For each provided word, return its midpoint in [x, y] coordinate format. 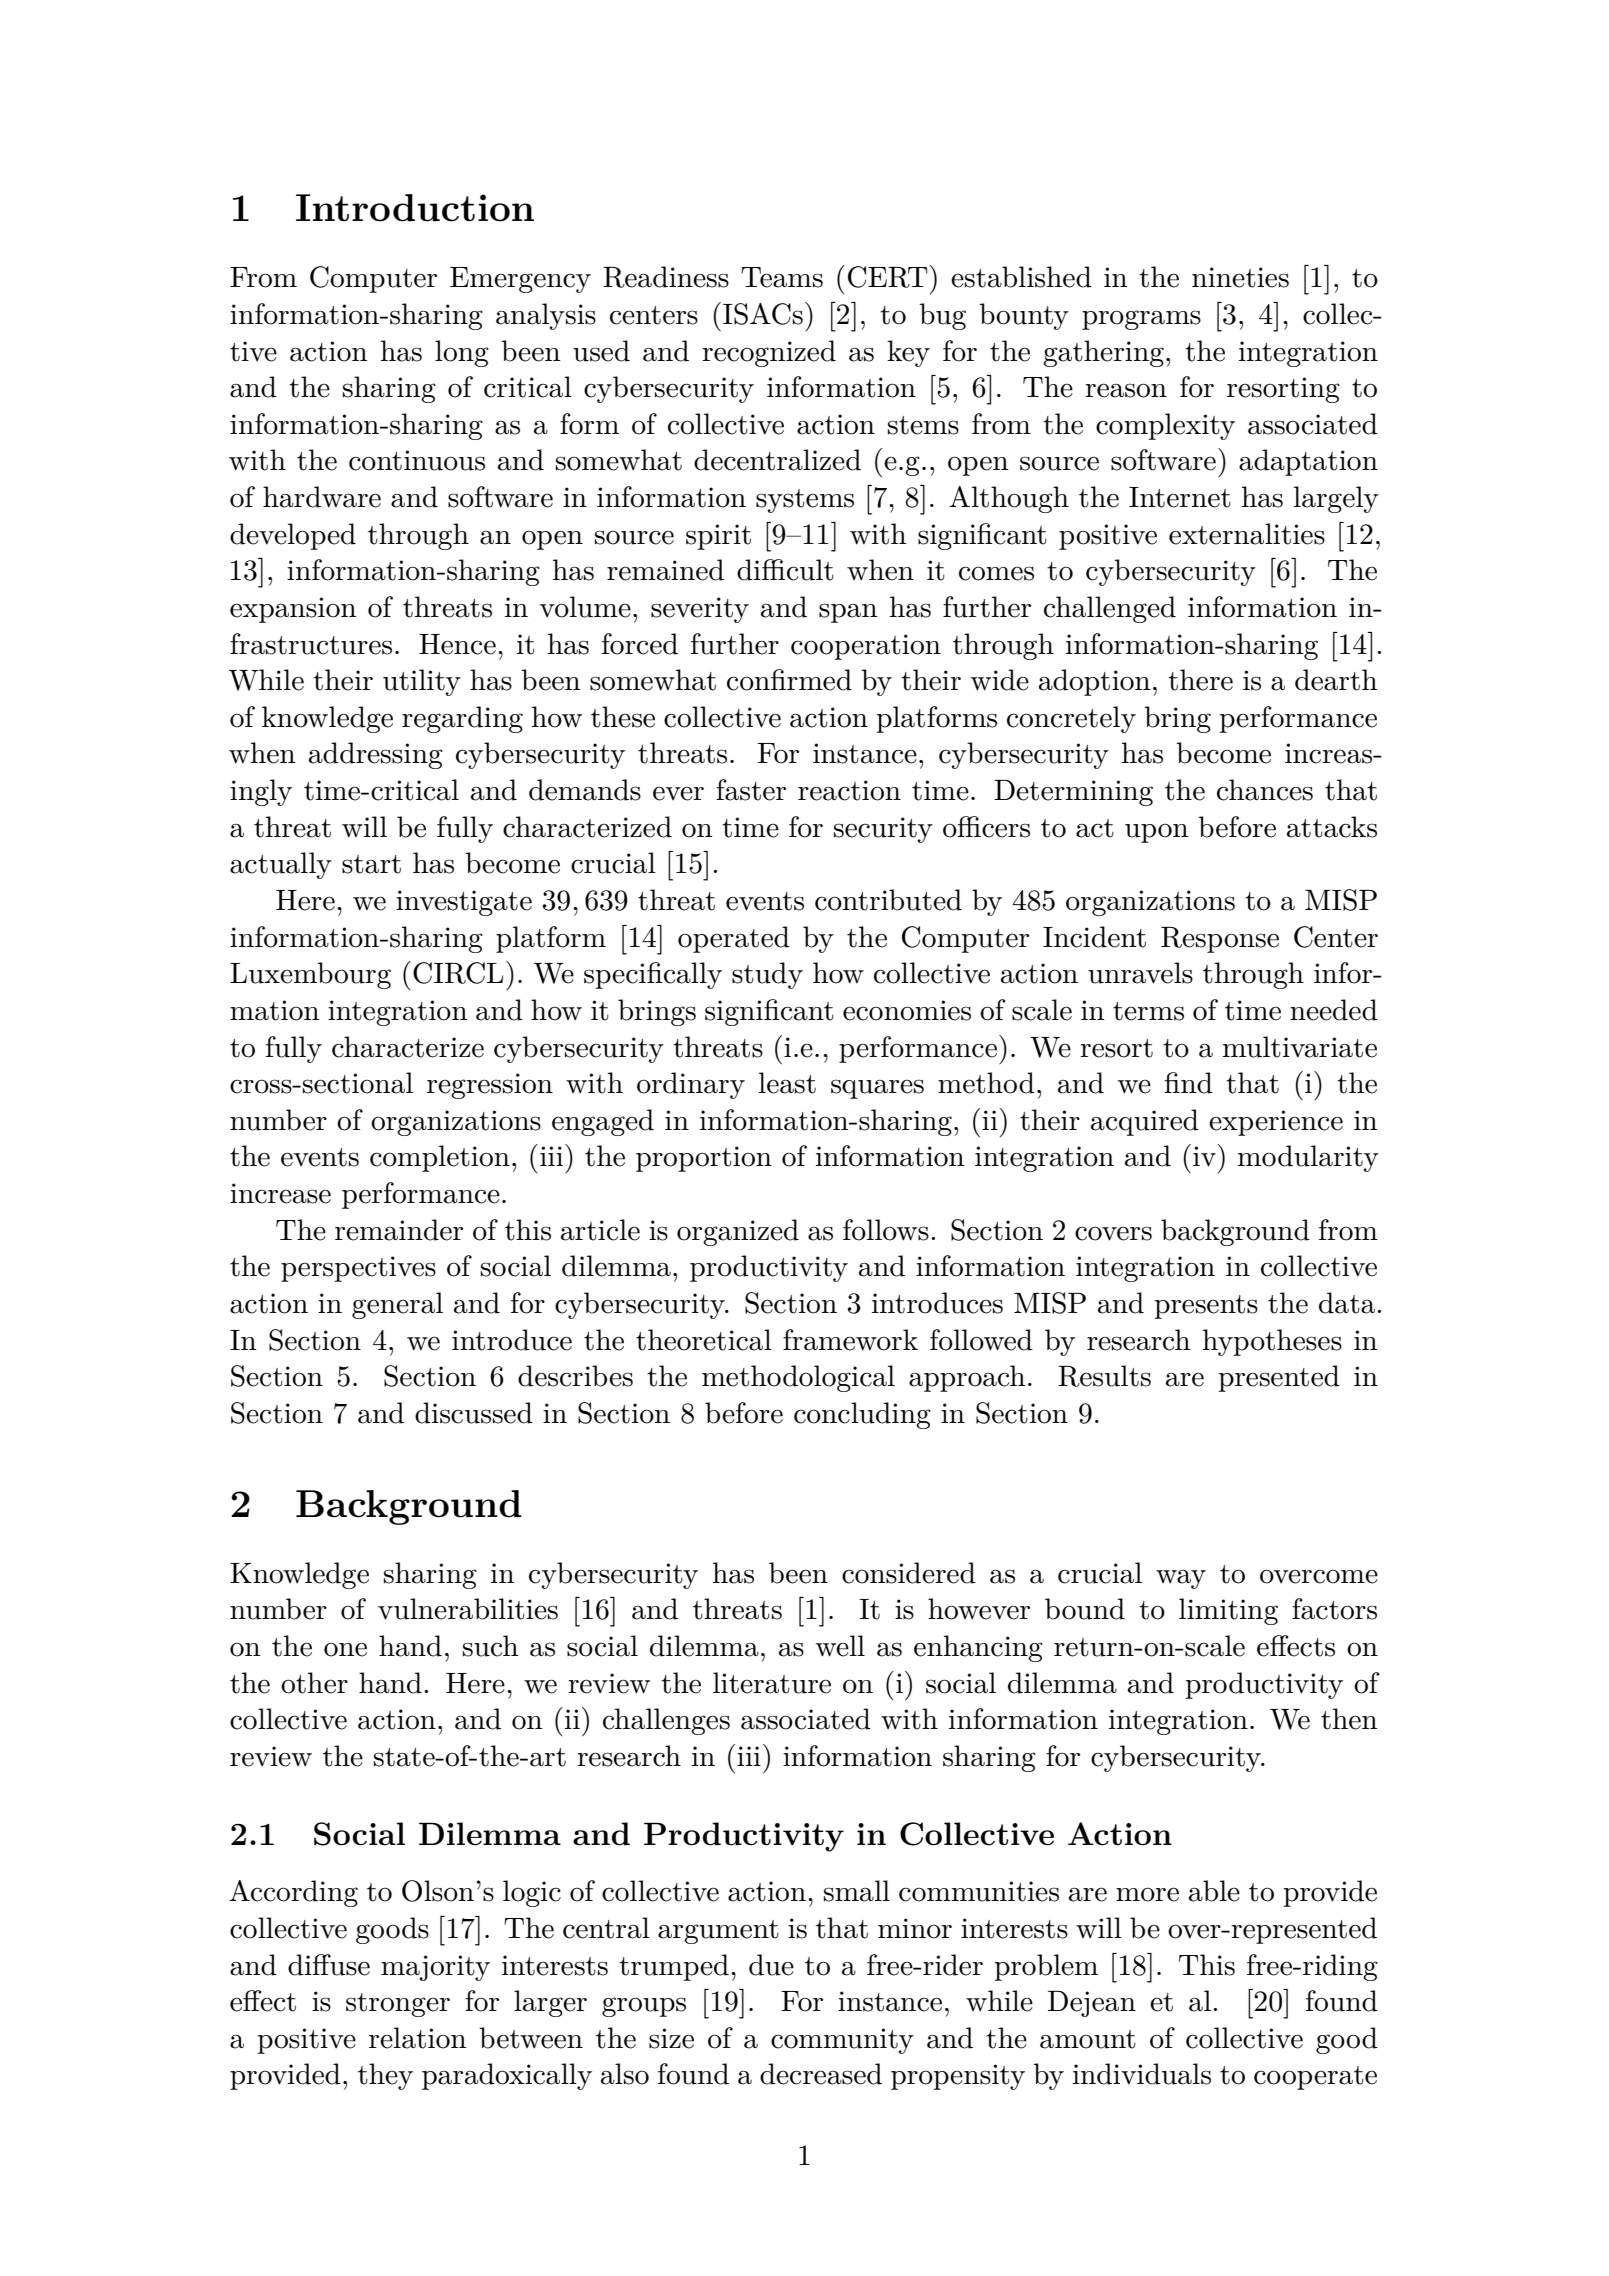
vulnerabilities [468, 1609]
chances [1265, 790]
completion [440, 1158]
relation [418, 2038]
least [787, 1083]
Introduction [415, 208]
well [840, 1646]
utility [422, 682]
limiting [1228, 1611]
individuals [1142, 2074]
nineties [1240, 277]
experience [1276, 1123]
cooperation [866, 647]
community [842, 2041]
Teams [782, 277]
